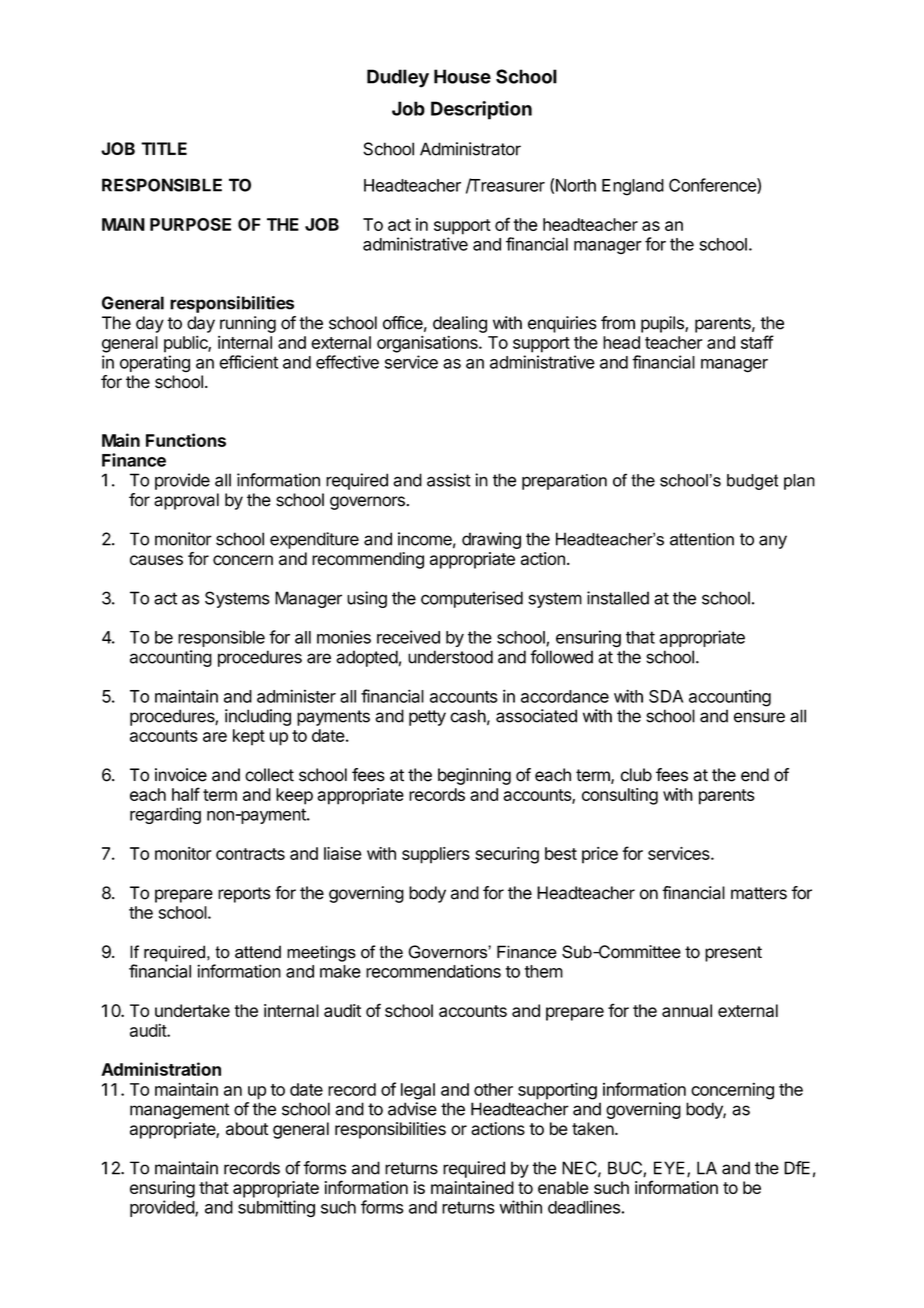  I want to click on Conference, so click(713, 186).
